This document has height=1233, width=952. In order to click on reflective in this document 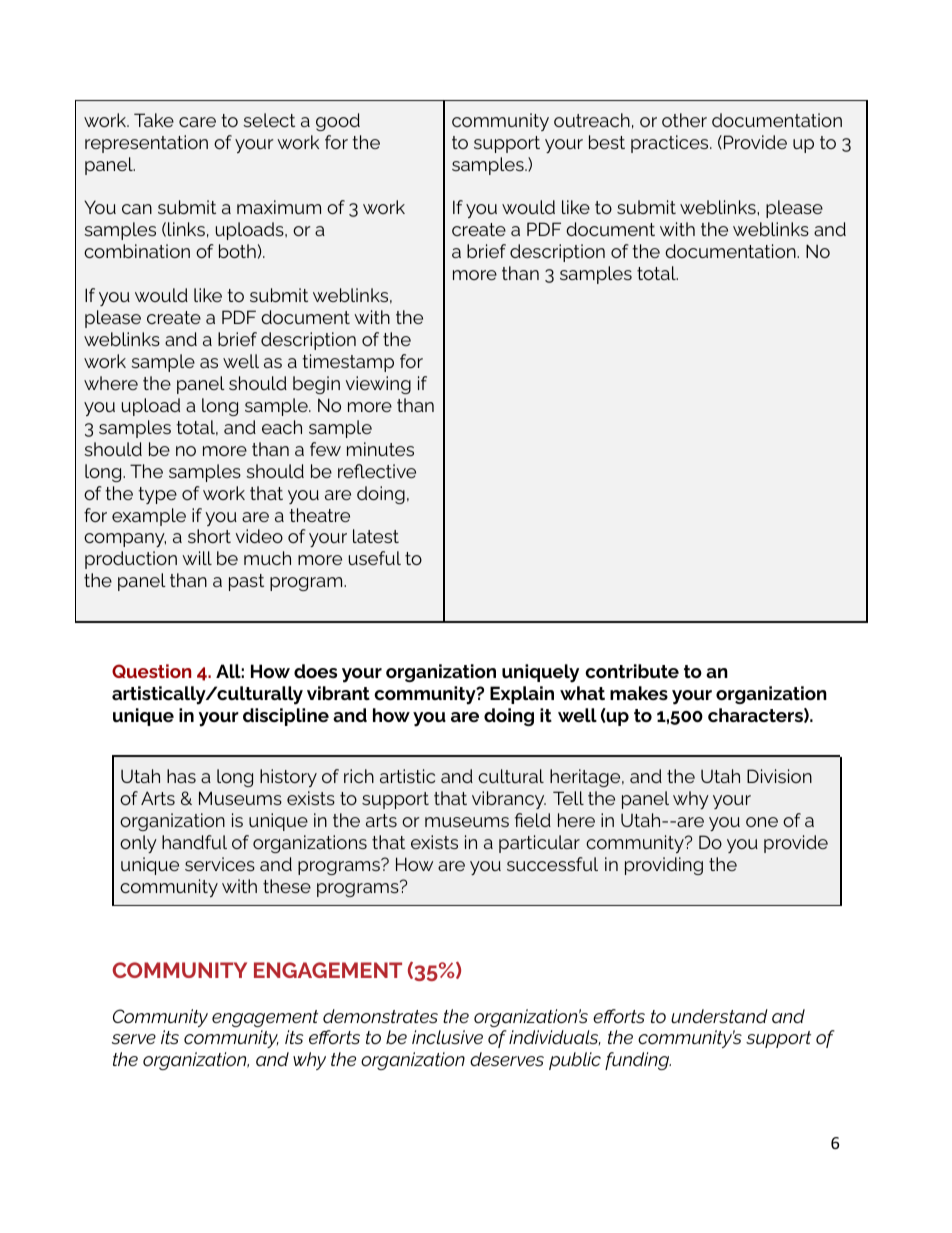, I will do `click(377, 471)`.
